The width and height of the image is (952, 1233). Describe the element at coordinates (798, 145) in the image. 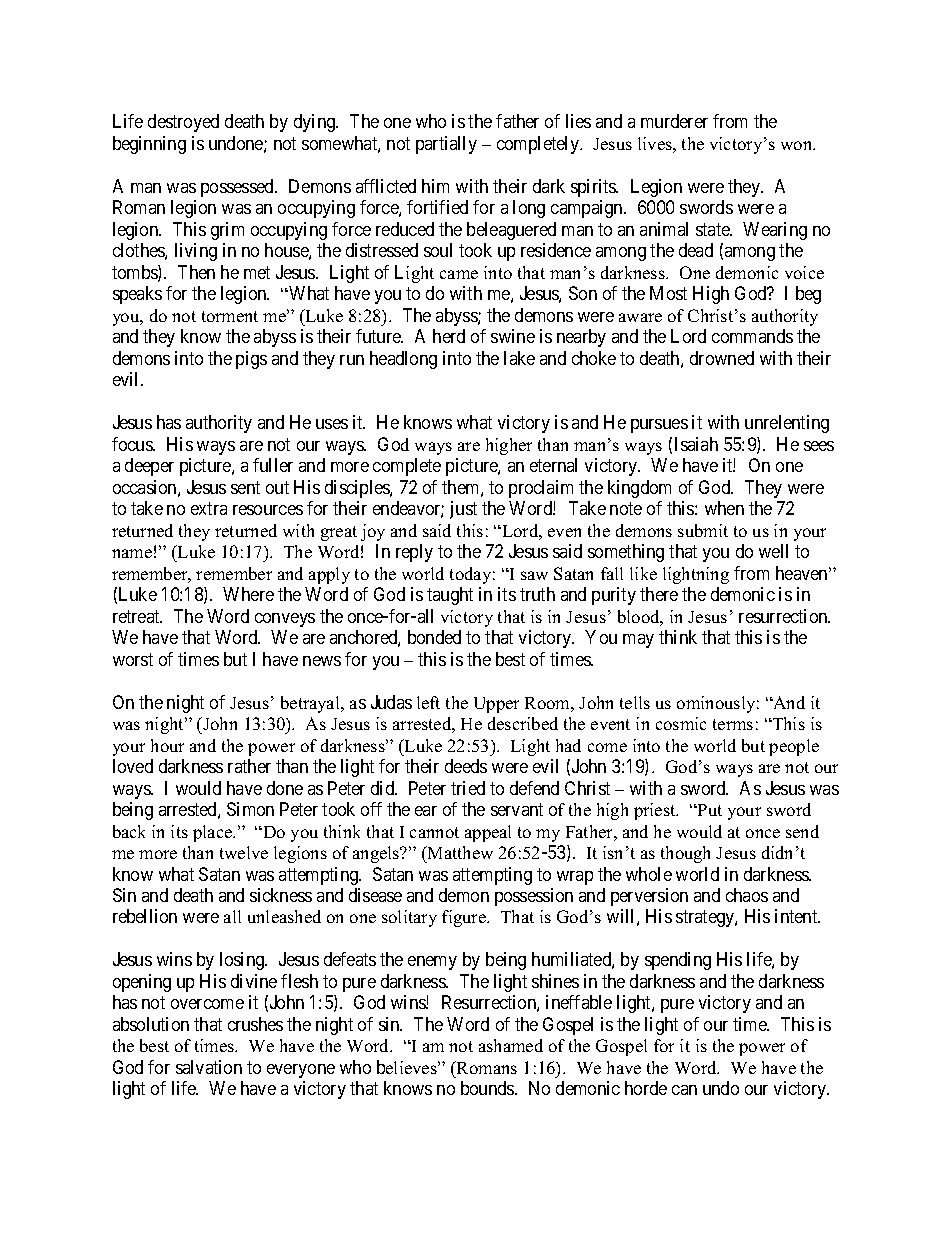

I see `won` at that location.
